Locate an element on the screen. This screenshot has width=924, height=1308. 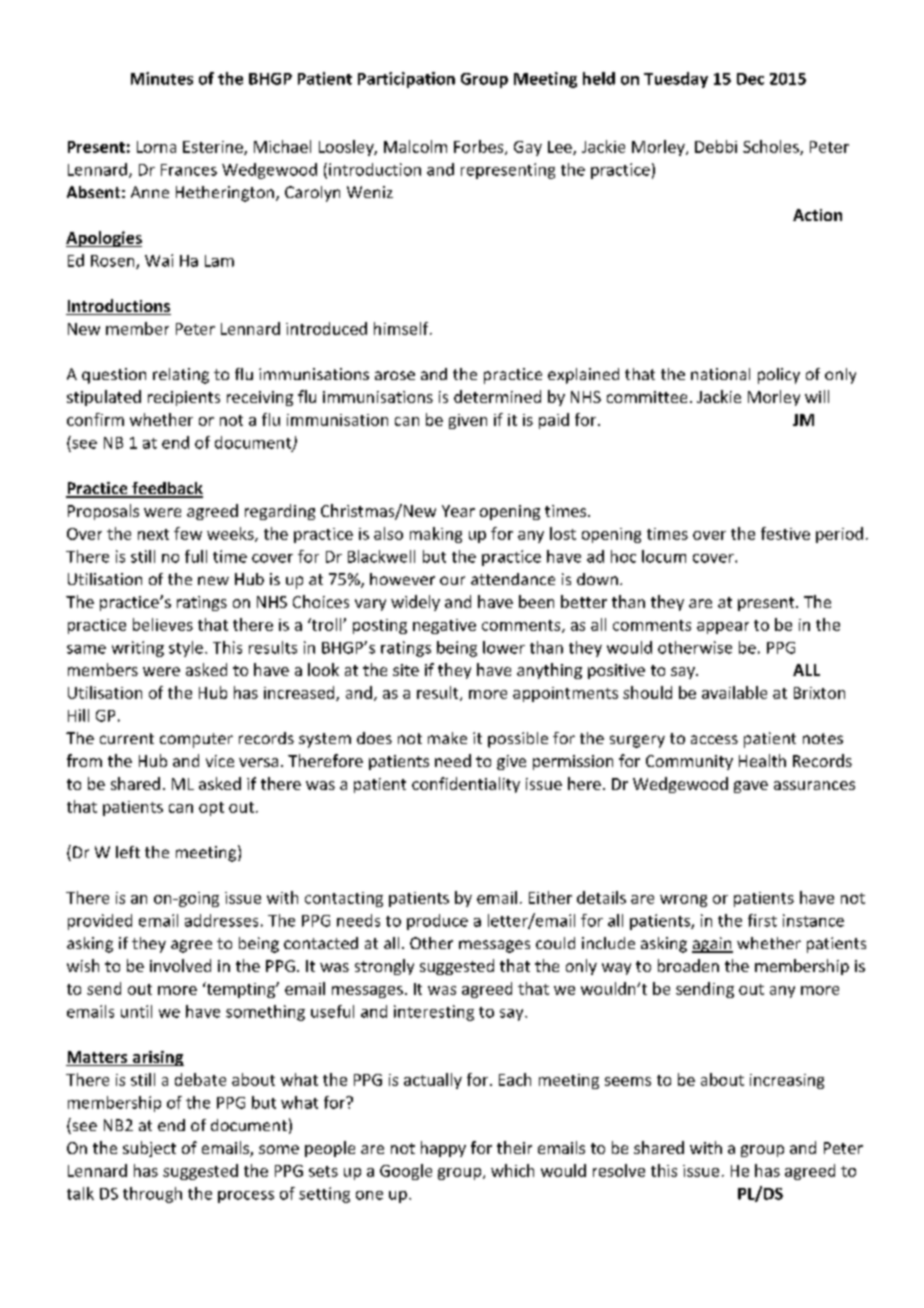
Health is located at coordinates (762, 760).
